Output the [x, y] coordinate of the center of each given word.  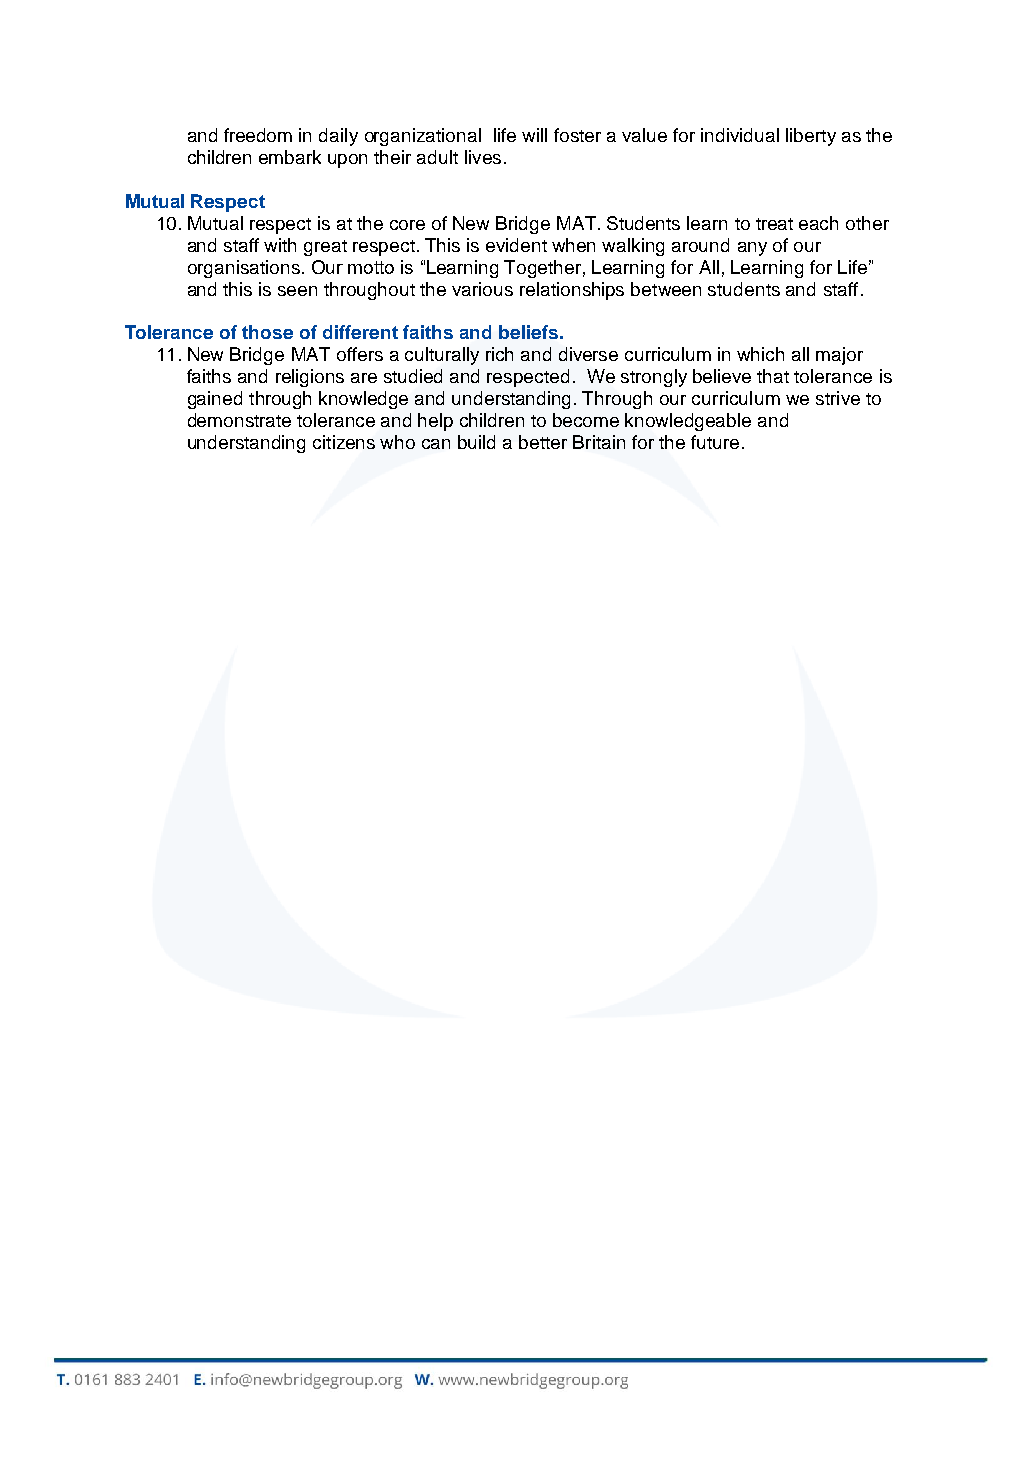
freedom [258, 135]
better [543, 442]
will [534, 135]
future [715, 442]
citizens [344, 442]
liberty [811, 137]
